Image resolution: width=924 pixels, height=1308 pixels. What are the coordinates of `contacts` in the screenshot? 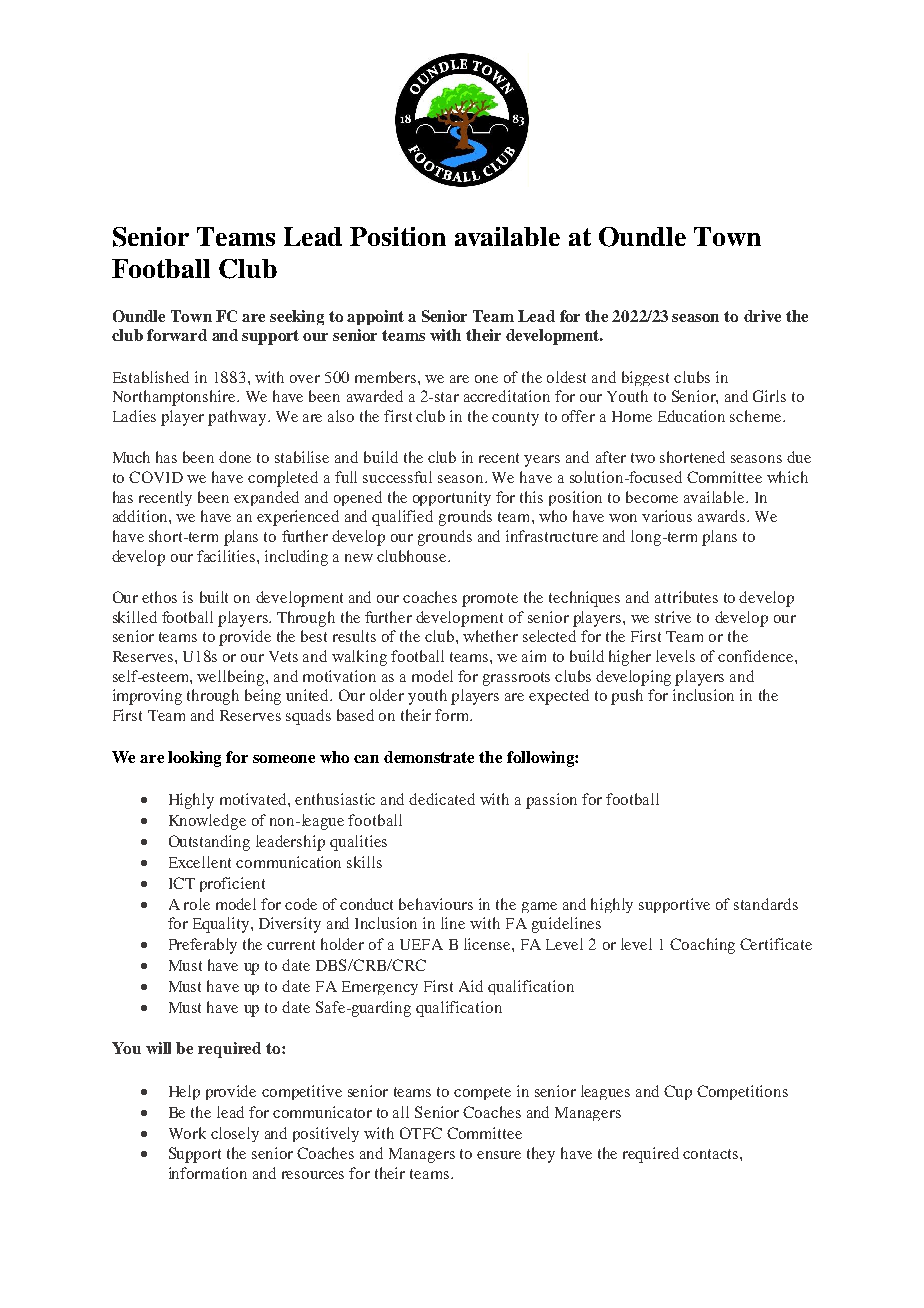 It's located at (712, 1154).
